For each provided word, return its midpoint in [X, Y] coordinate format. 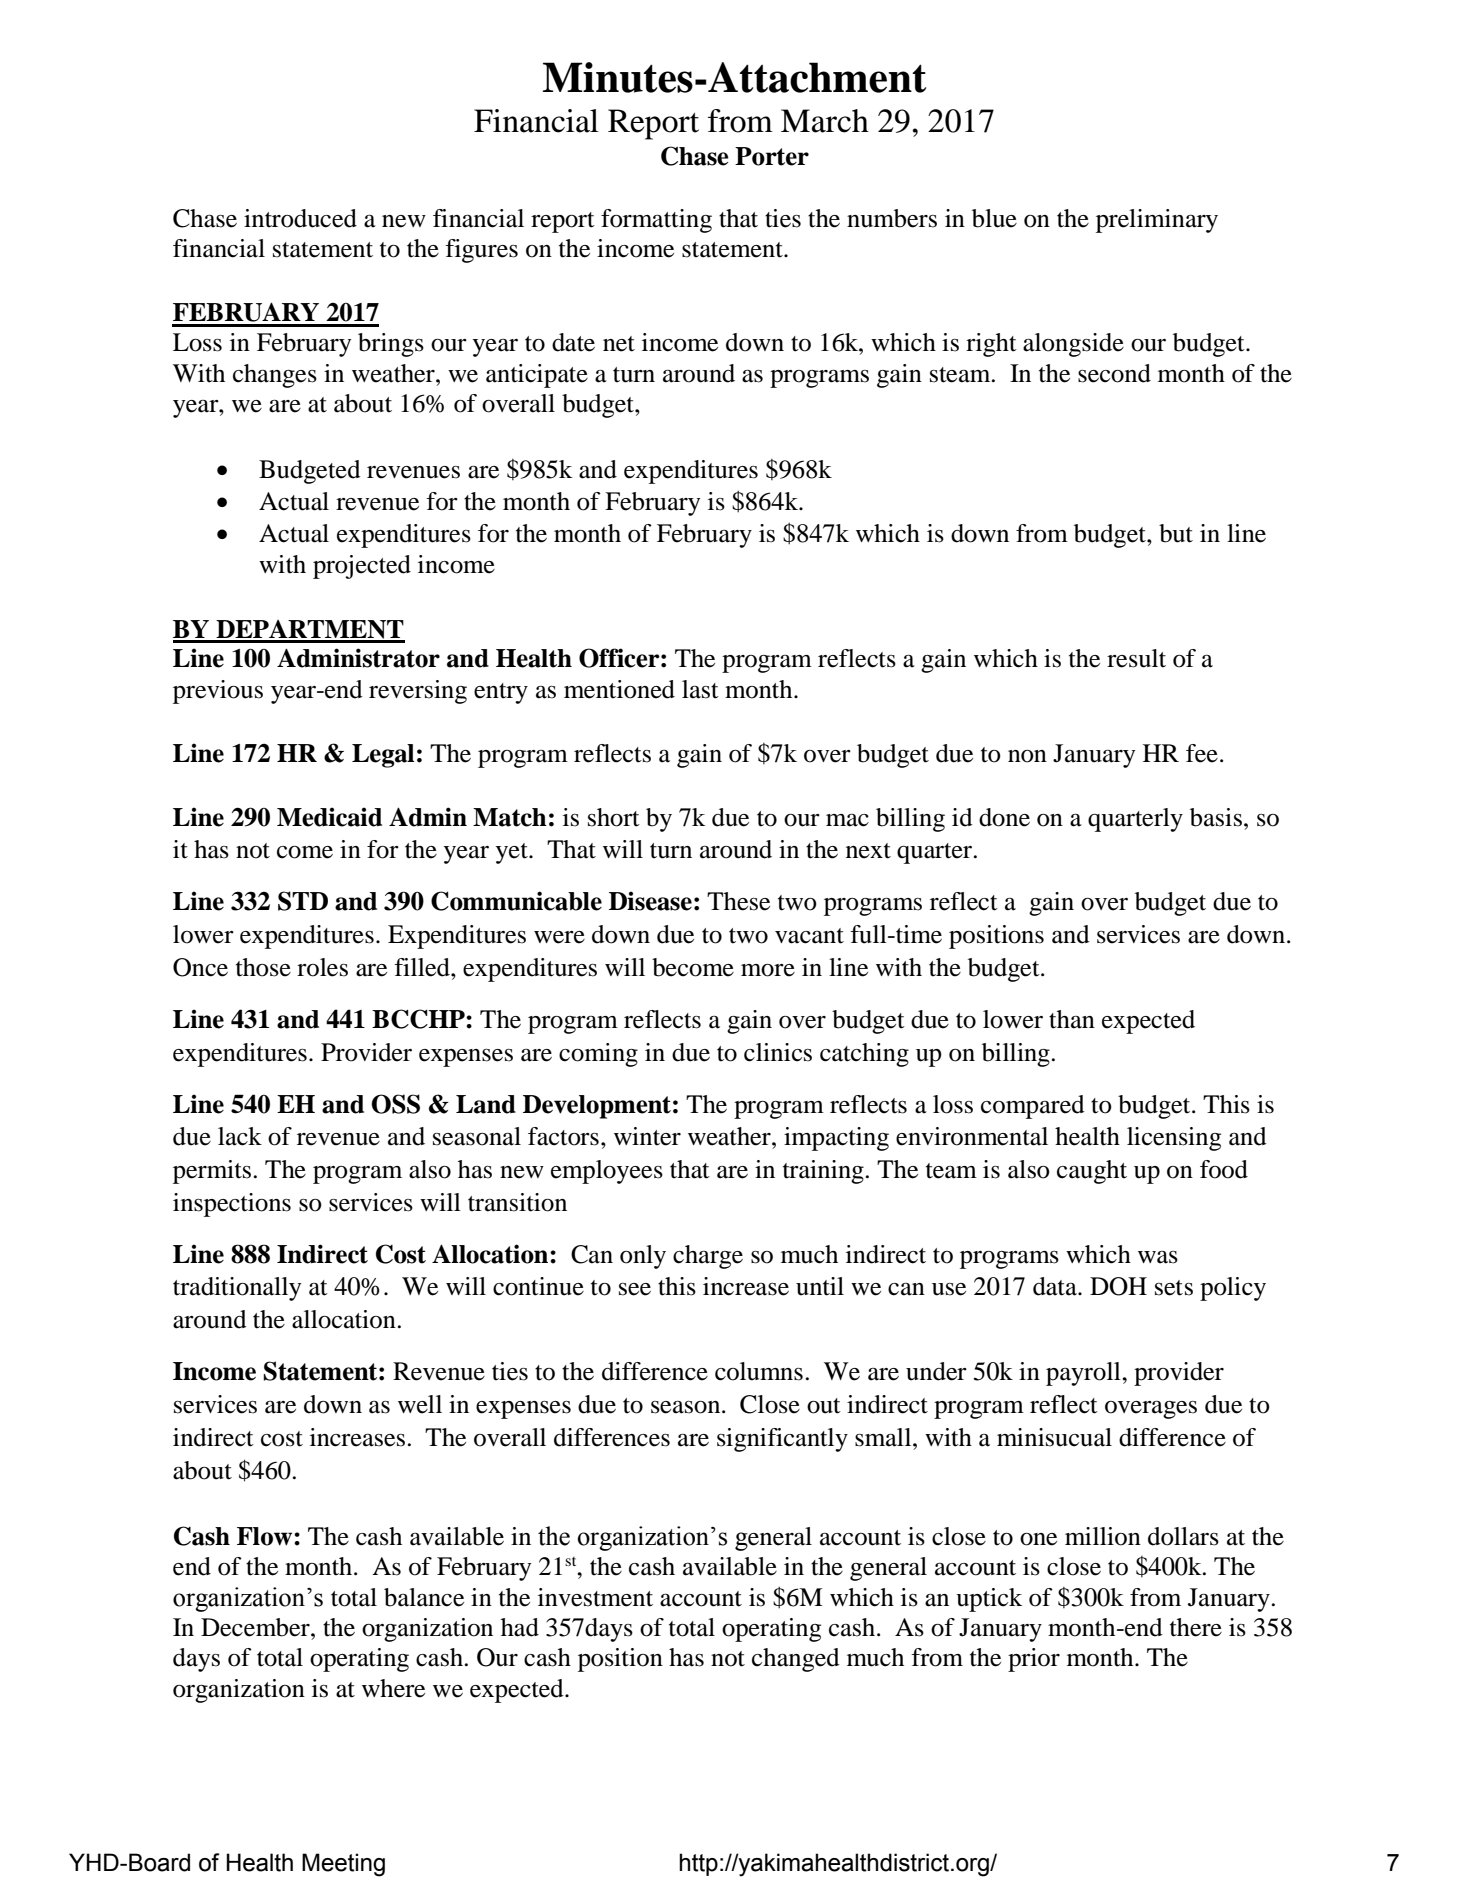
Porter [772, 156]
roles [322, 967]
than [1072, 1019]
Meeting [343, 1865]
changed [796, 1660]
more [768, 970]
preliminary [1157, 221]
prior [1034, 1660]
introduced [300, 218]
